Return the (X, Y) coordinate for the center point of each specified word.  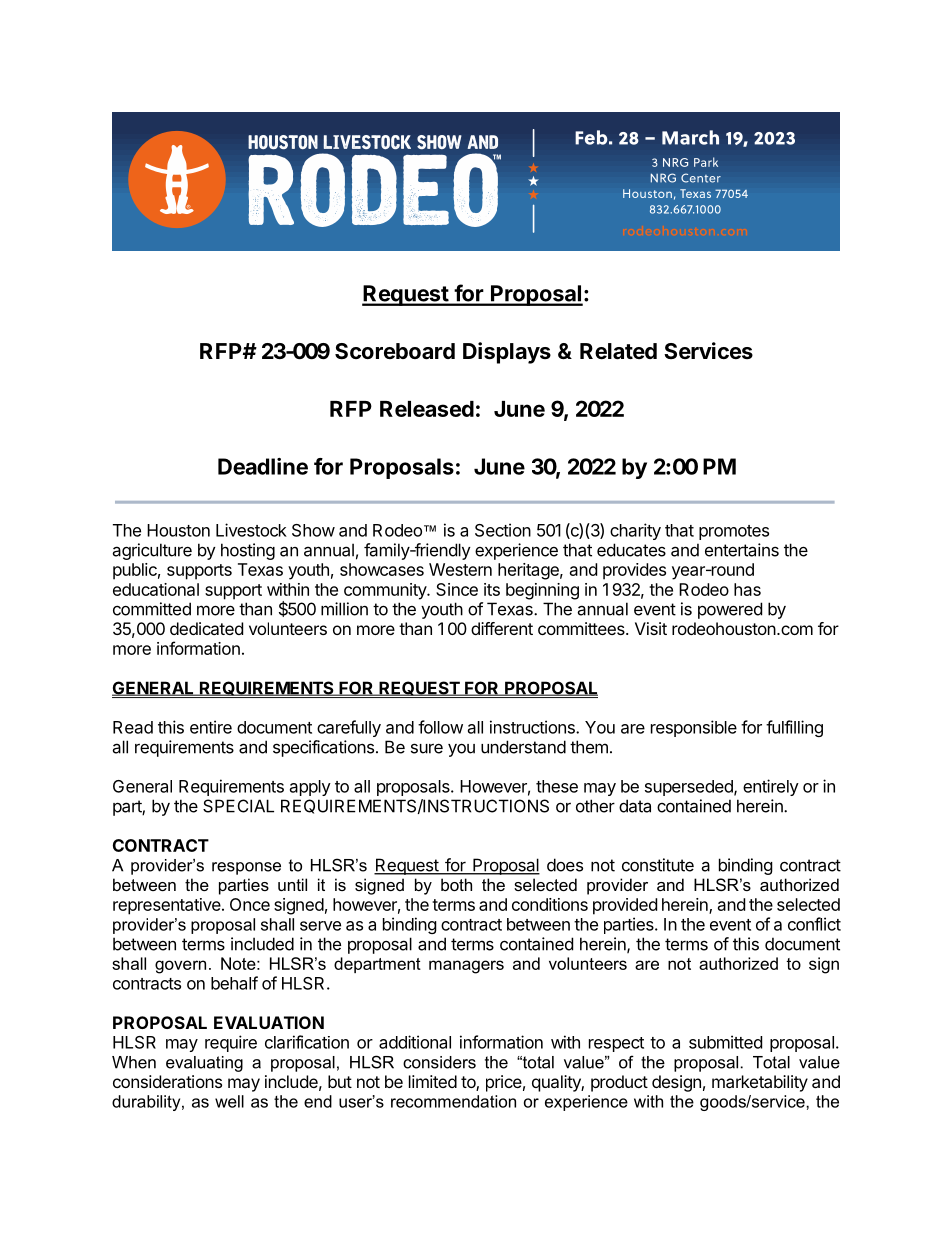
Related (618, 351)
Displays (507, 353)
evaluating (204, 1064)
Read (133, 727)
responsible (694, 728)
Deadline (263, 466)
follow (440, 727)
